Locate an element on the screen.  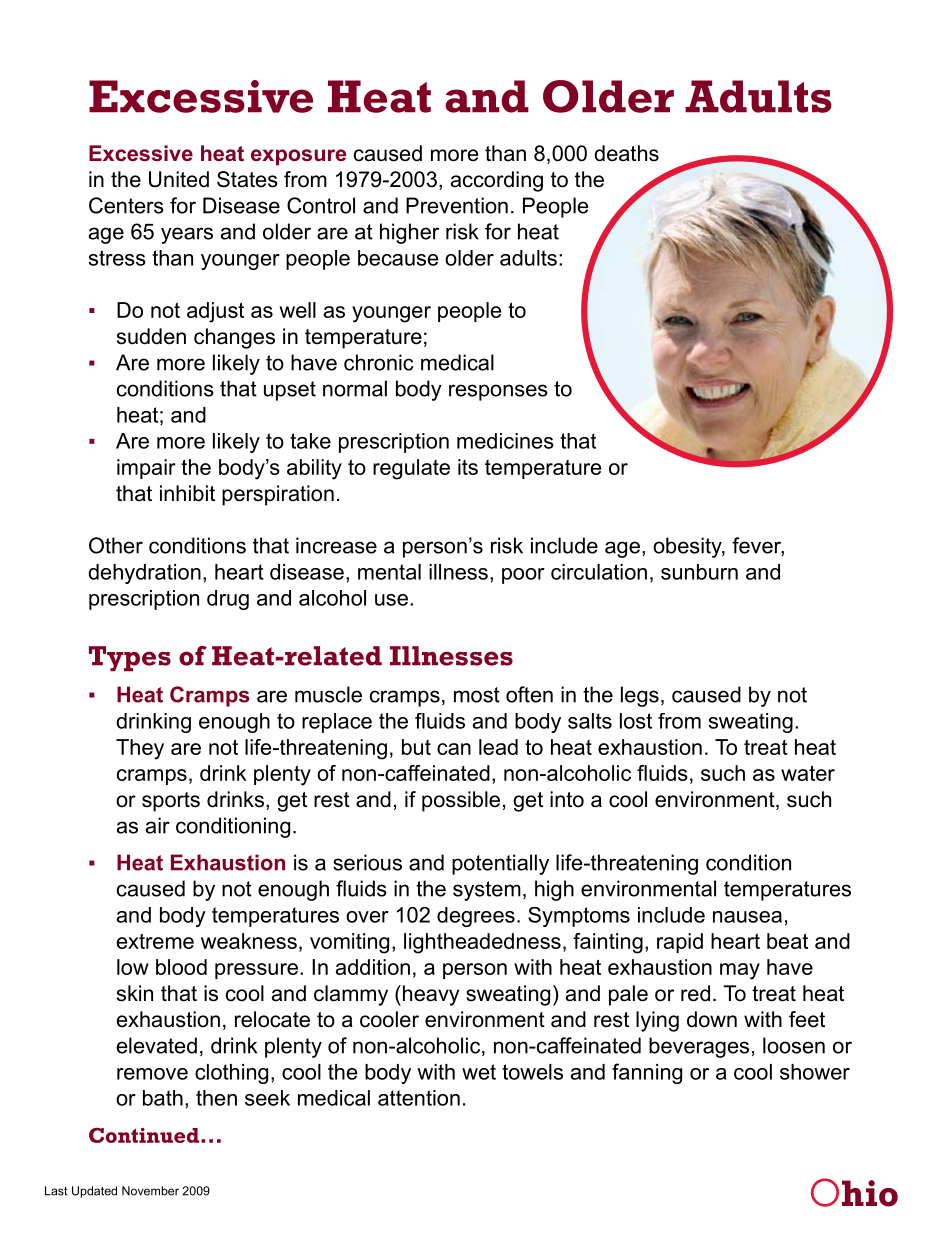
United is located at coordinates (179, 179).
